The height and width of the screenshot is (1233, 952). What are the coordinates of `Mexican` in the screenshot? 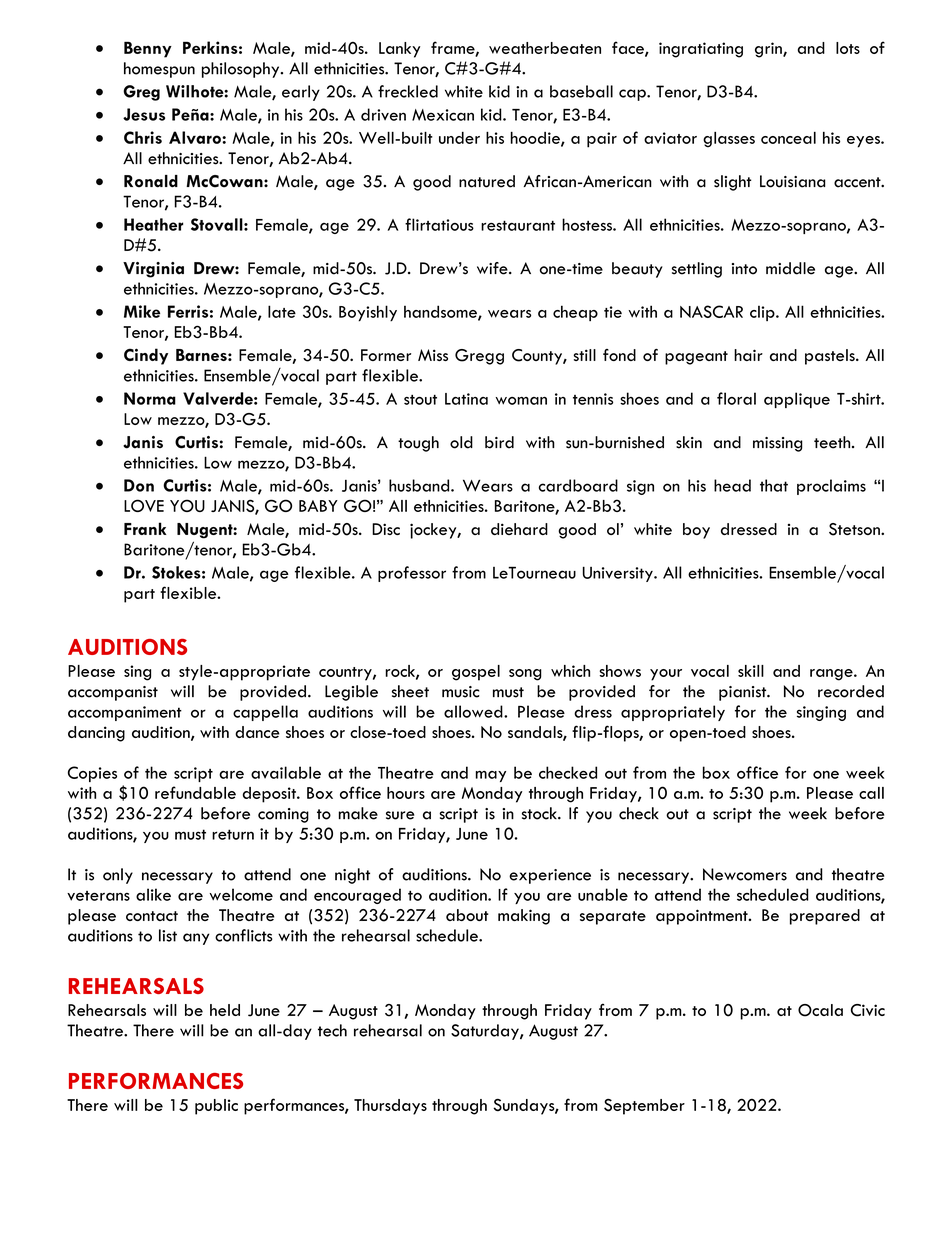 It's located at (443, 115).
